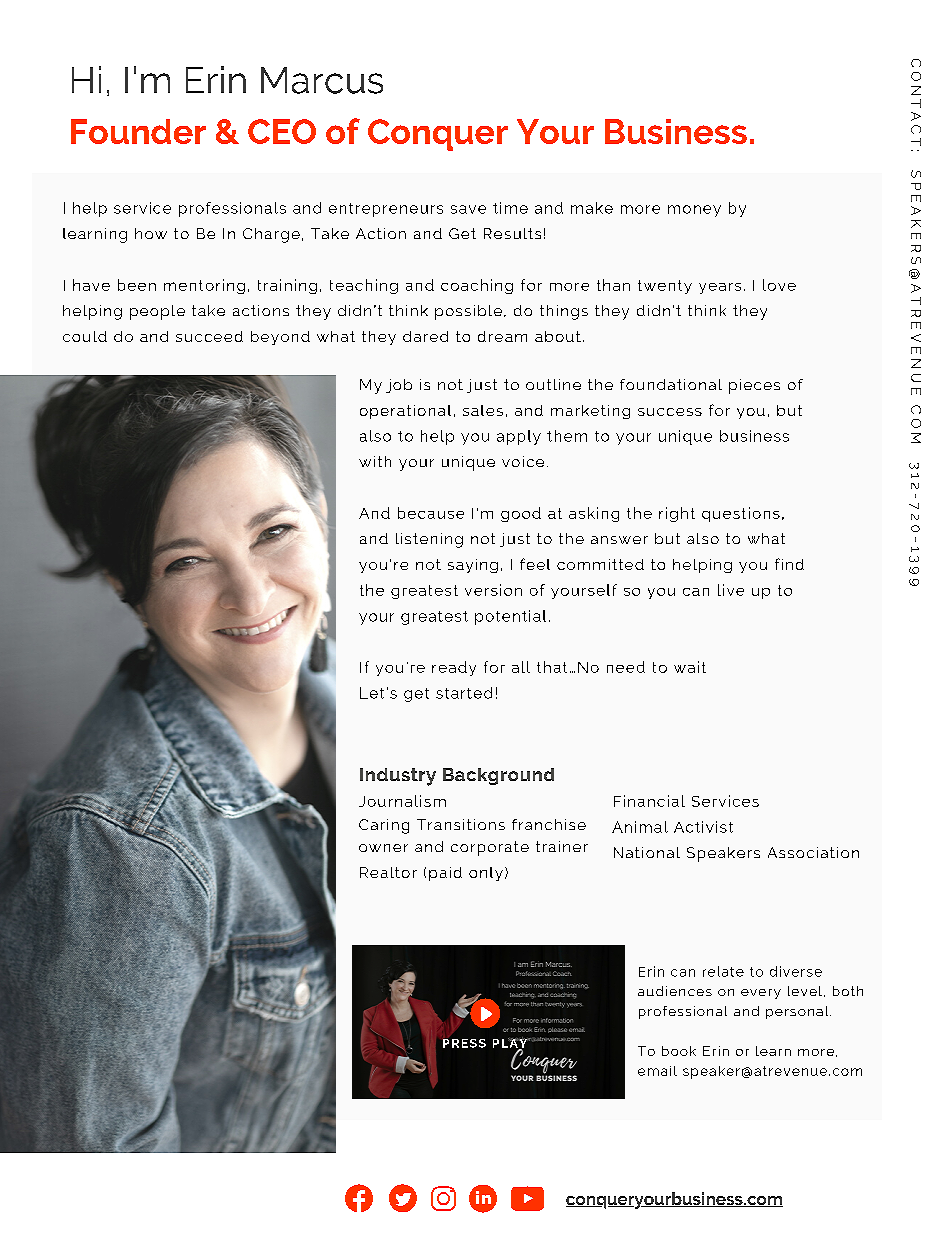  Describe the element at coordinates (322, 80) in the screenshot. I see `Marcus` at that location.
